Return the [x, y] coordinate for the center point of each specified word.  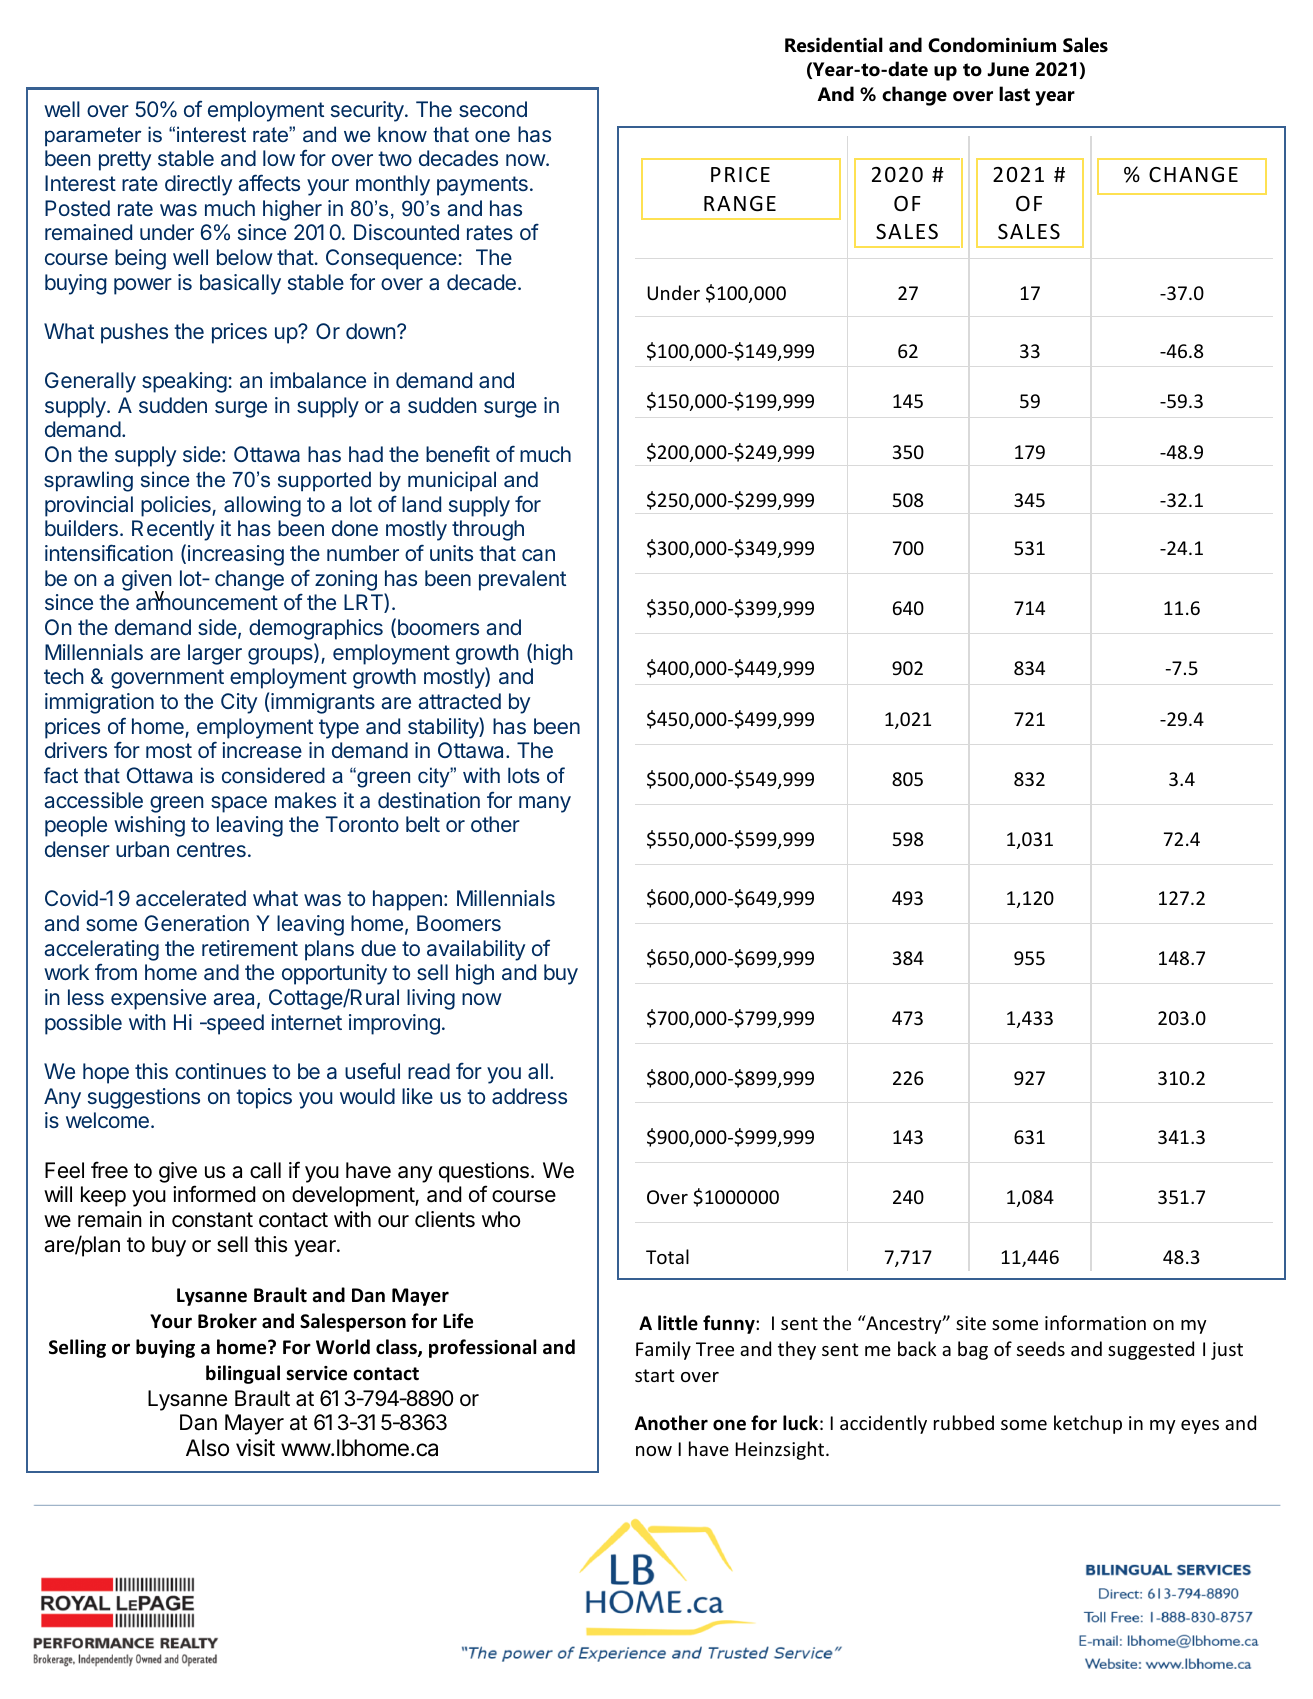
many [545, 804]
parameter [93, 137]
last [1014, 94]
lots [524, 775]
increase [262, 750]
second [493, 109]
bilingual [243, 1374]
